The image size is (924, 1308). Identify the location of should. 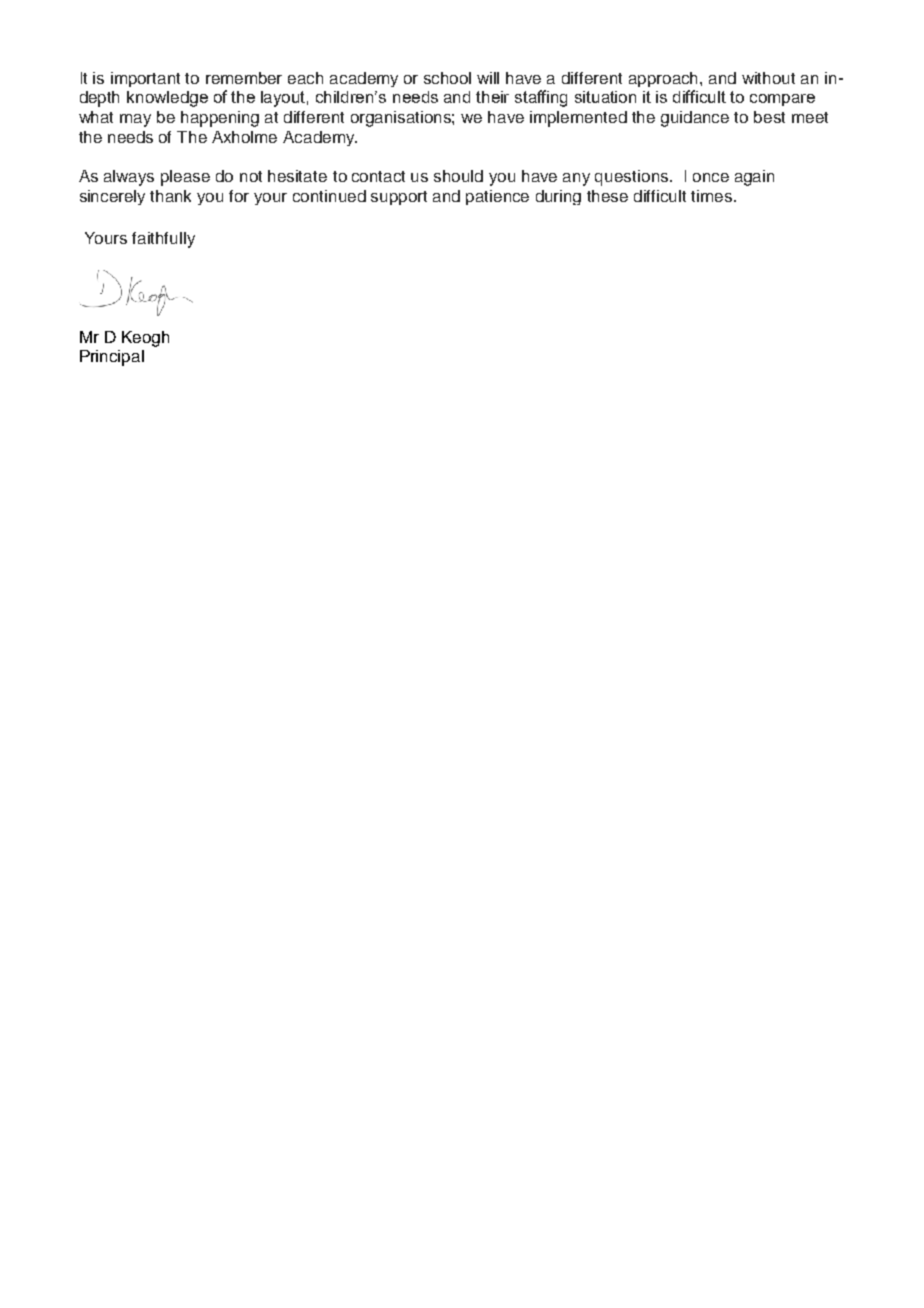
(458, 176).
